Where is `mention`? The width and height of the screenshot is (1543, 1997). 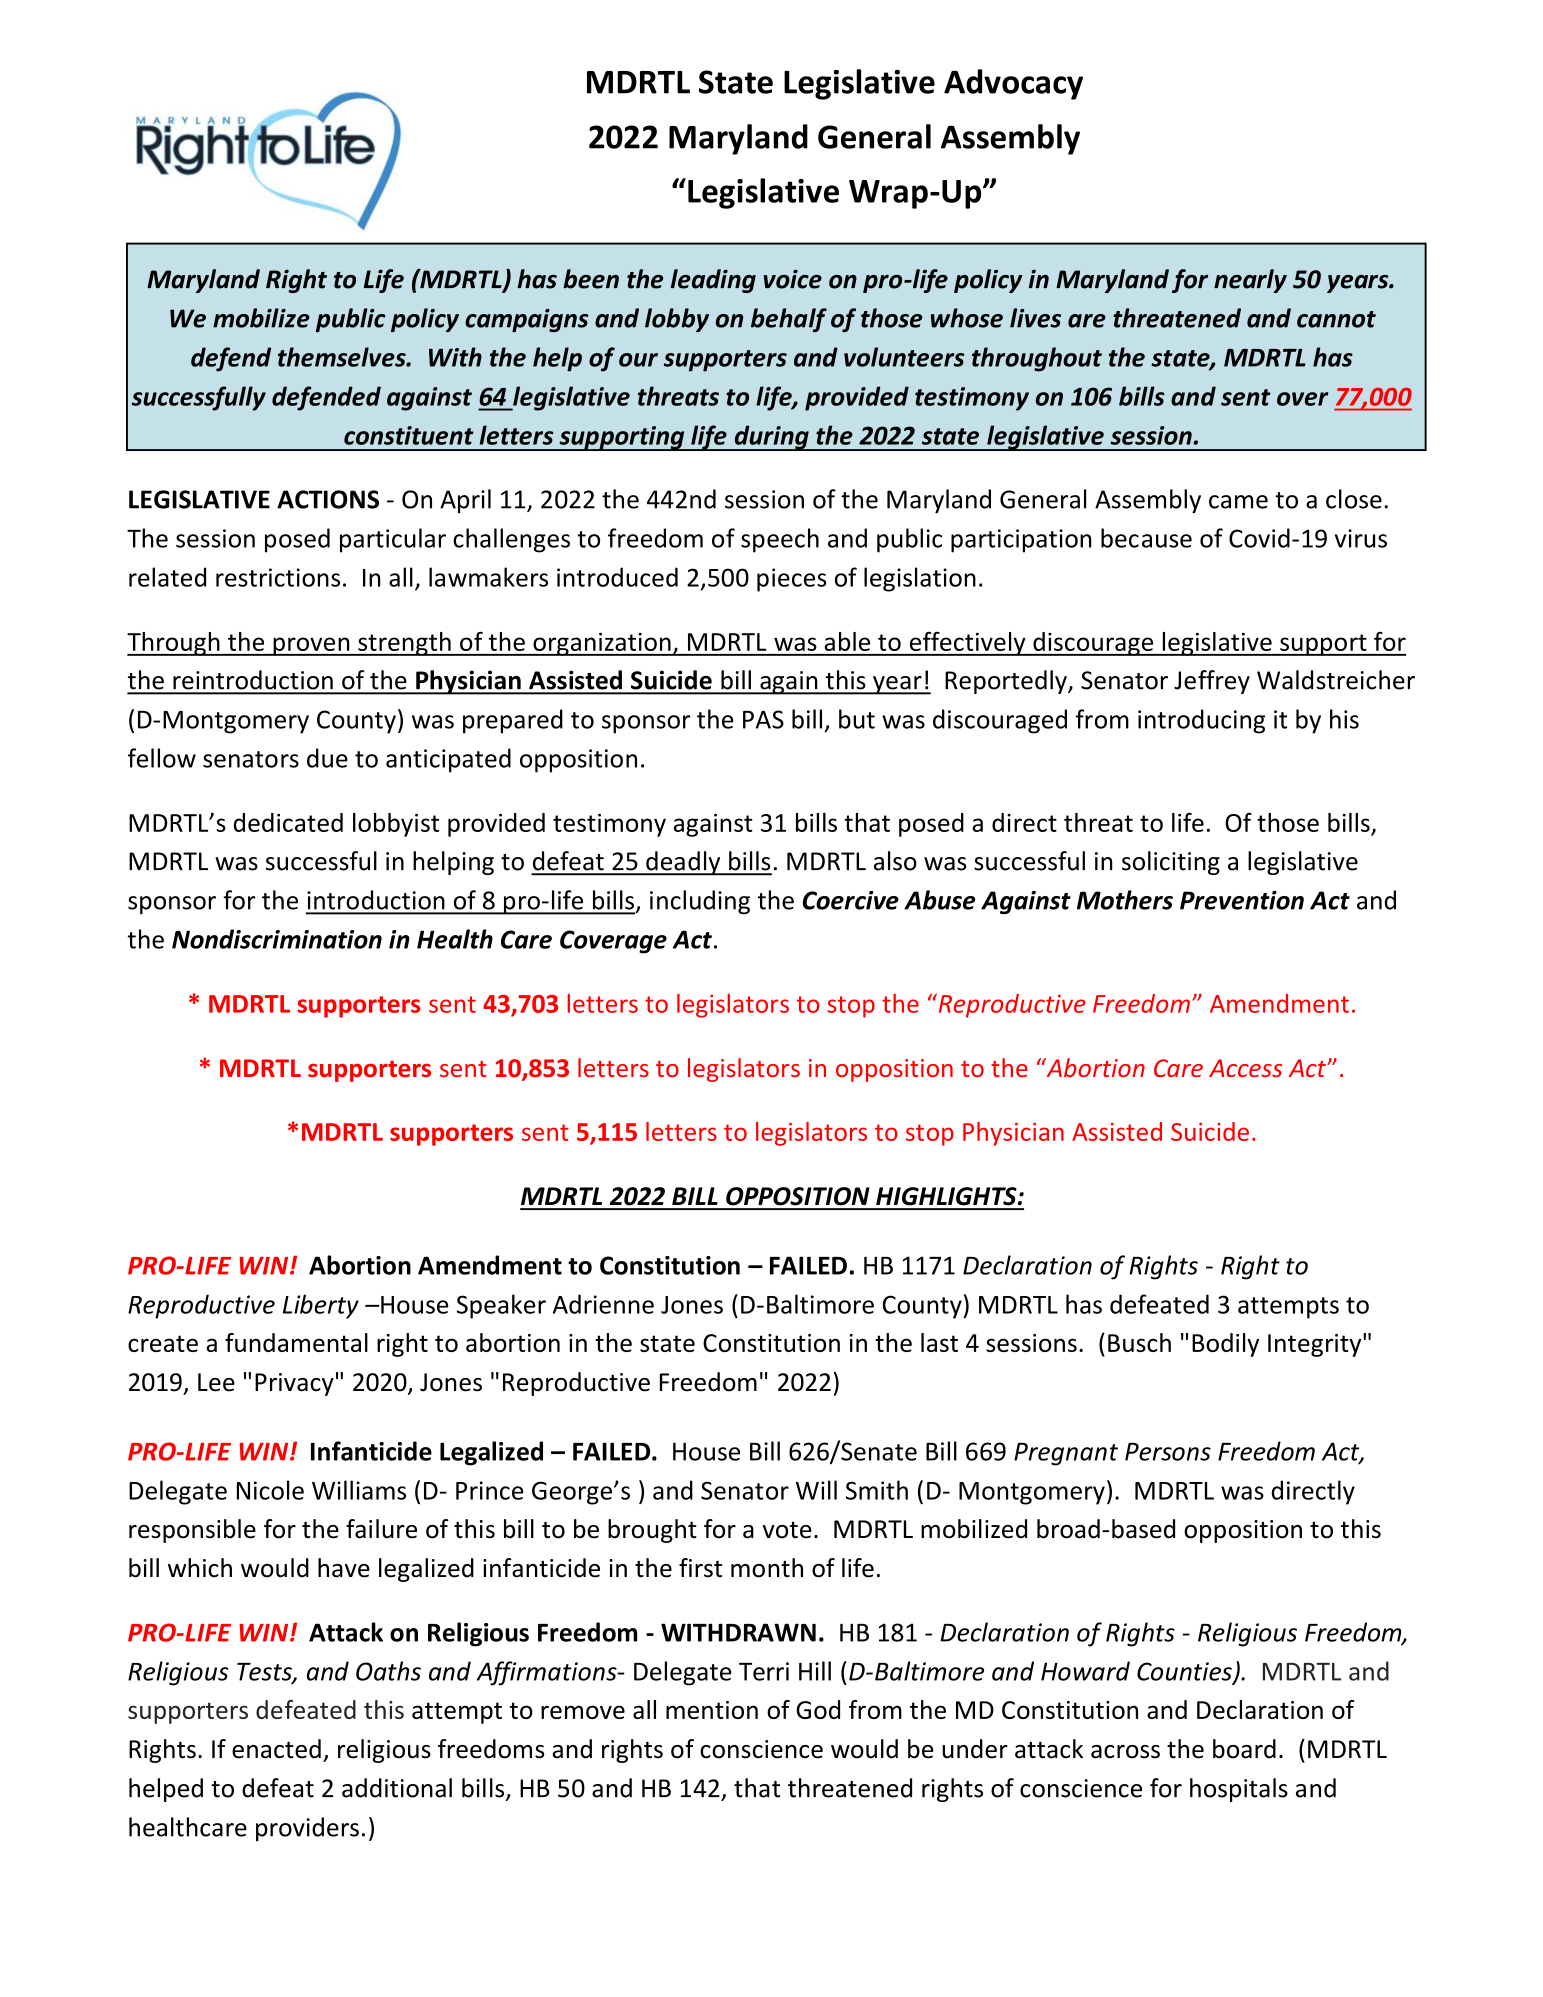
mention is located at coordinates (712, 1710).
